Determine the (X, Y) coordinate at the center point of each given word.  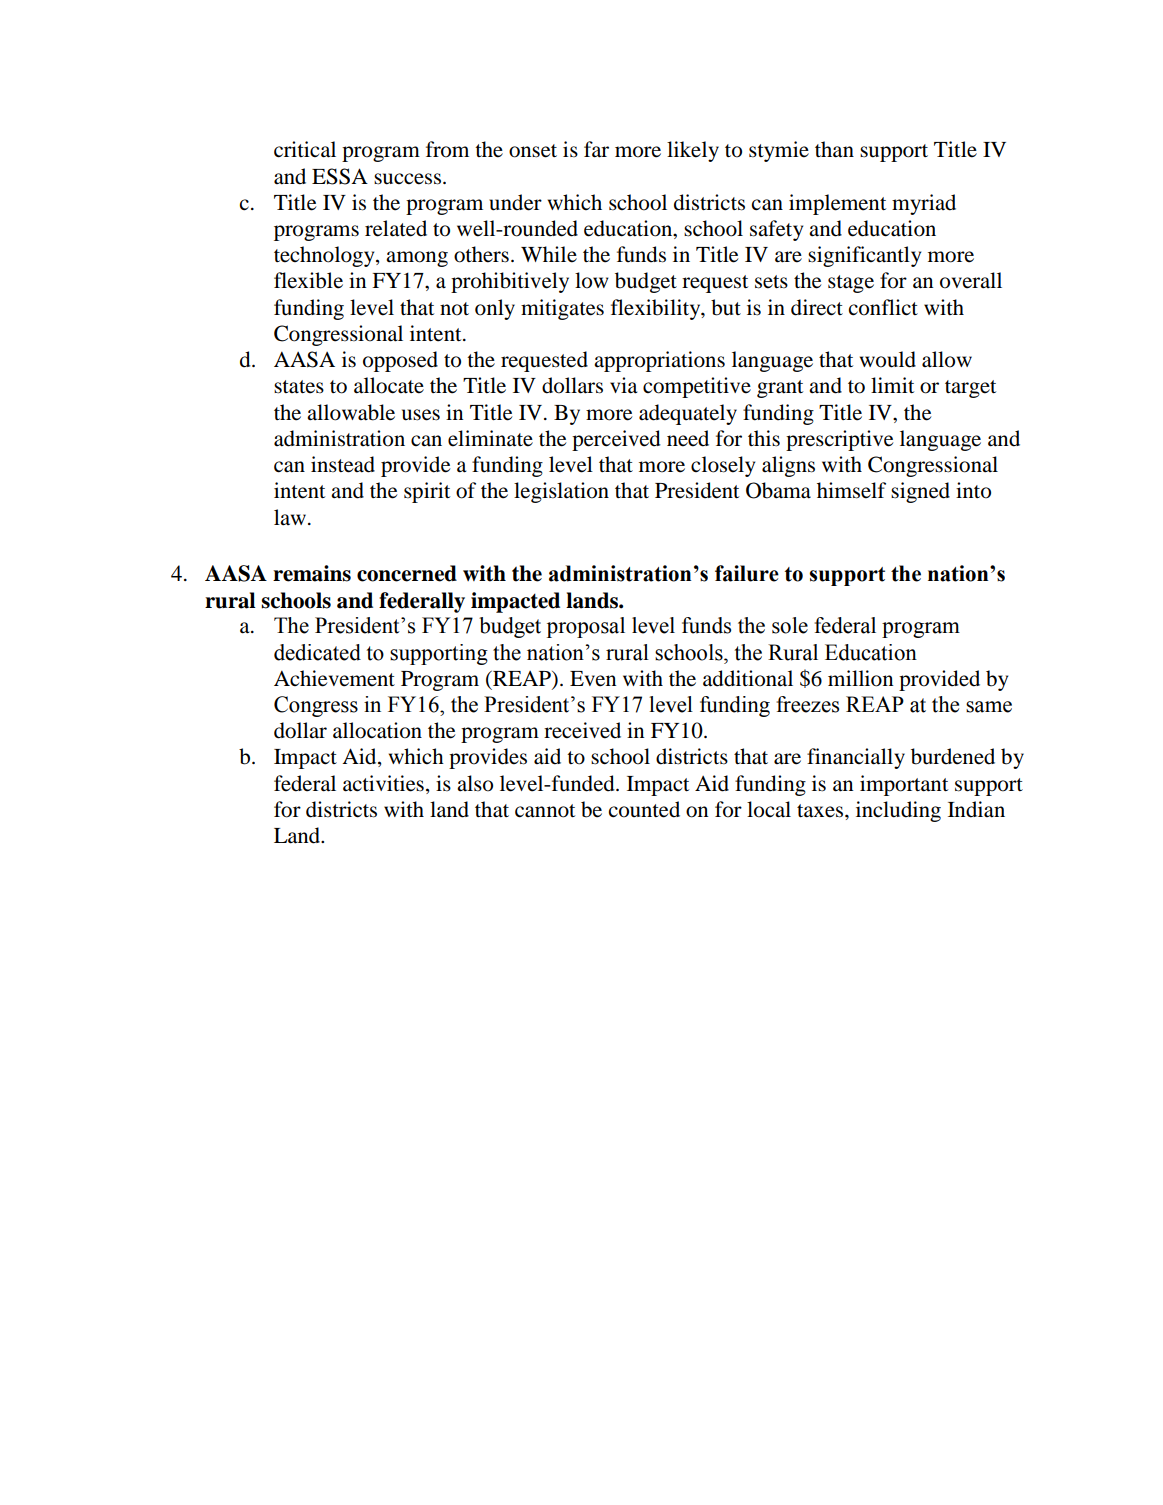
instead (343, 464)
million (860, 678)
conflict (883, 307)
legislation (561, 492)
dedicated (317, 652)
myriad (924, 204)
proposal (586, 627)
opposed (400, 361)
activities (383, 783)
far (596, 149)
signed (920, 492)
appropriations (659, 361)
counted (644, 809)
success (407, 179)
